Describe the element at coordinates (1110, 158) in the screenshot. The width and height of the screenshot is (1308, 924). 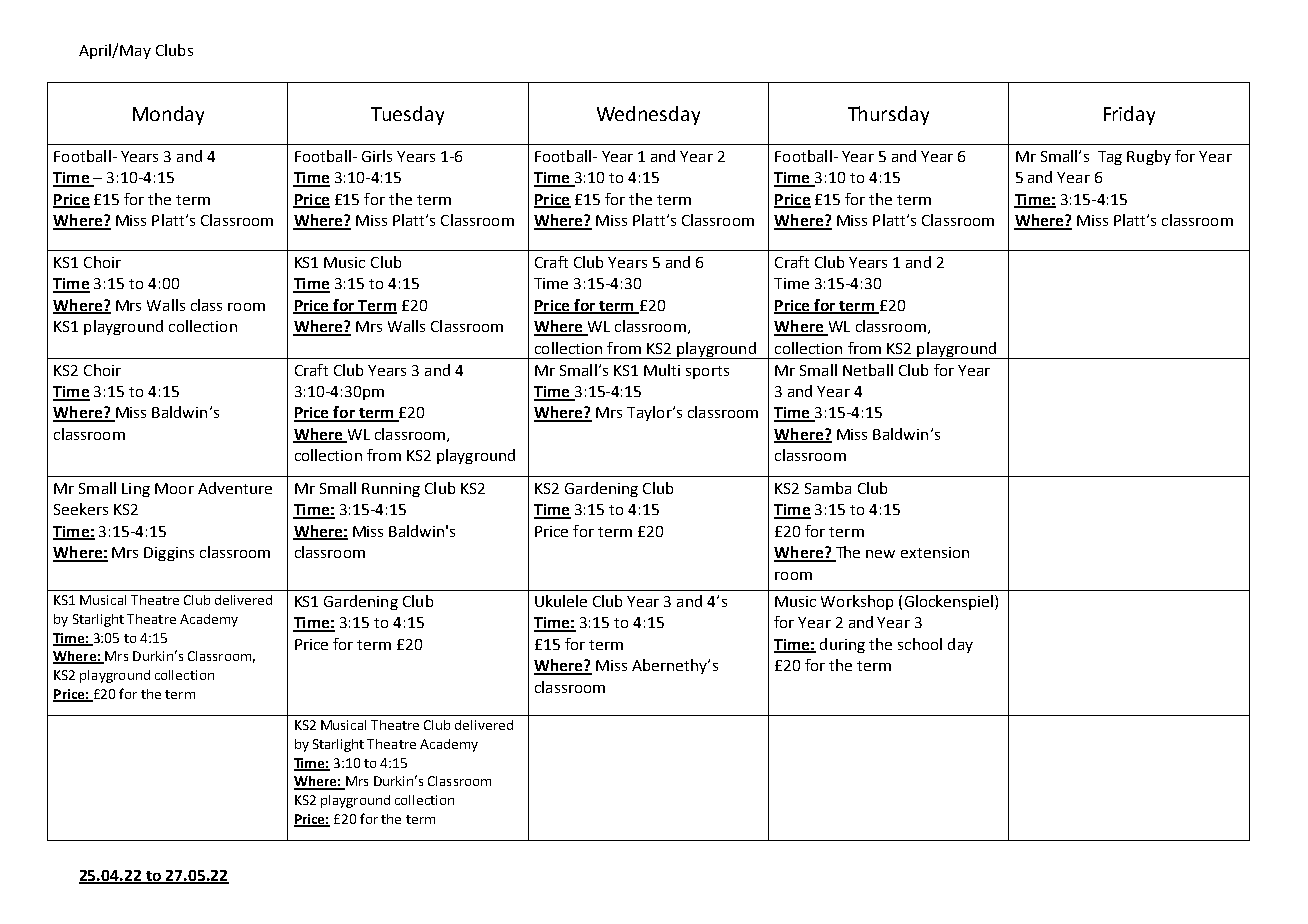
I see `Tag` at that location.
